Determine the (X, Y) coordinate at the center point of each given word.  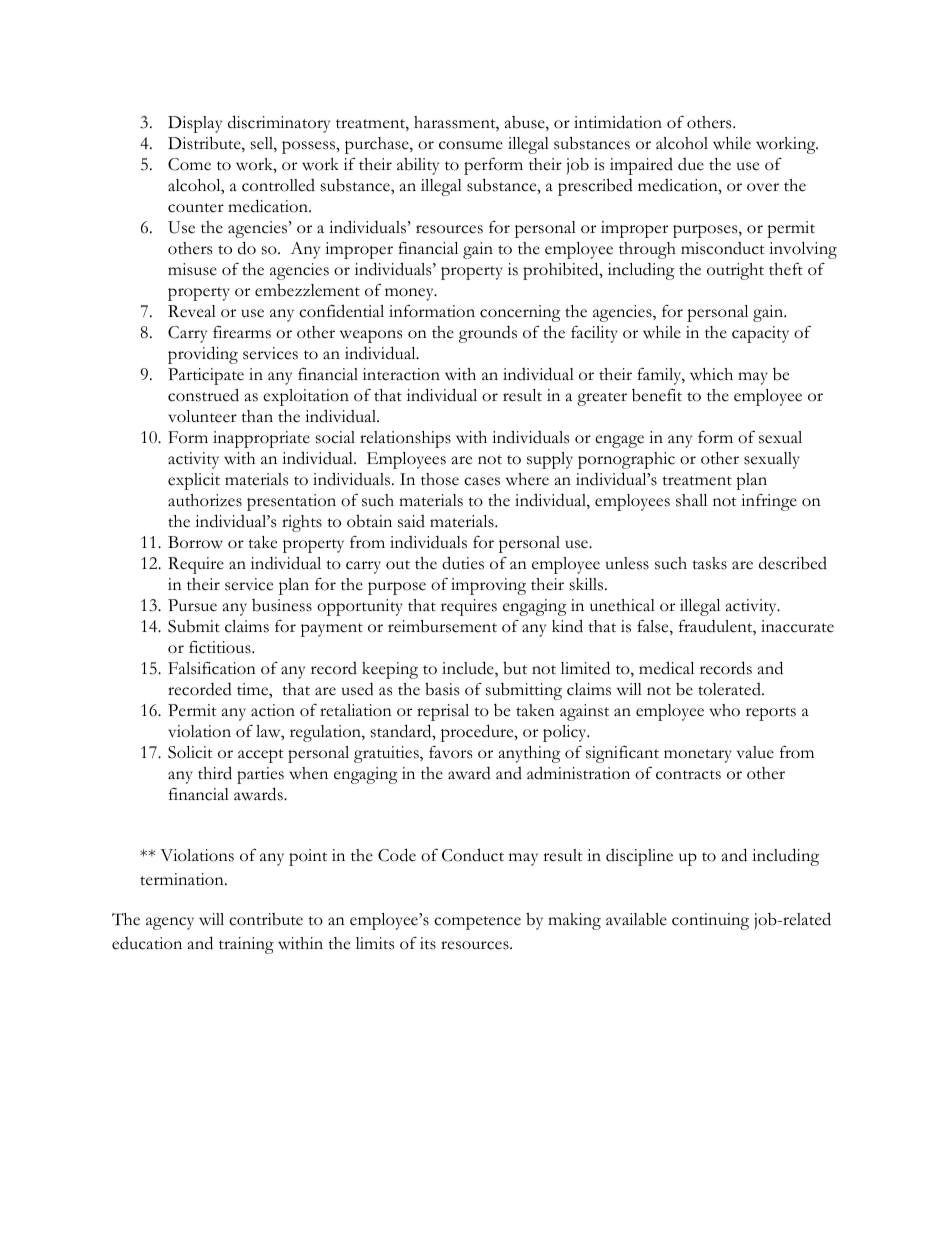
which (711, 374)
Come (189, 164)
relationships (405, 439)
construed (203, 395)
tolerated (730, 689)
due (691, 164)
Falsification (212, 668)
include (469, 669)
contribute (266, 919)
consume (471, 145)
